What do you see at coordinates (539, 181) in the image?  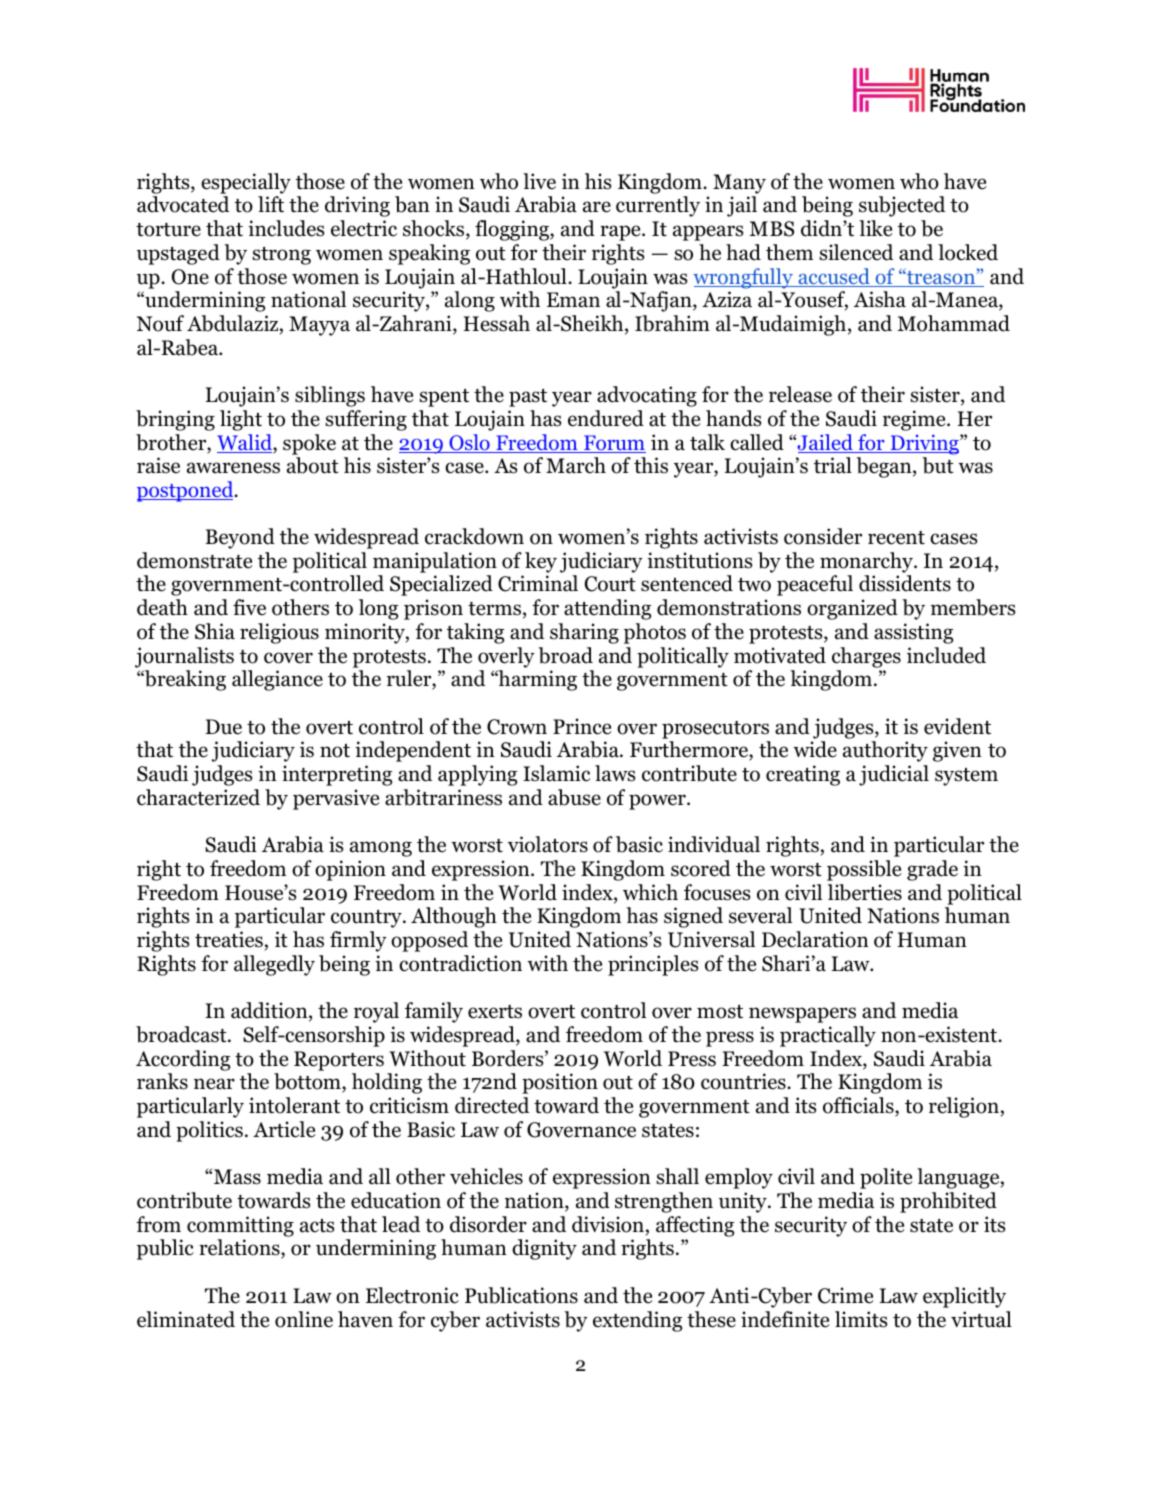 I see `live` at bounding box center [539, 181].
